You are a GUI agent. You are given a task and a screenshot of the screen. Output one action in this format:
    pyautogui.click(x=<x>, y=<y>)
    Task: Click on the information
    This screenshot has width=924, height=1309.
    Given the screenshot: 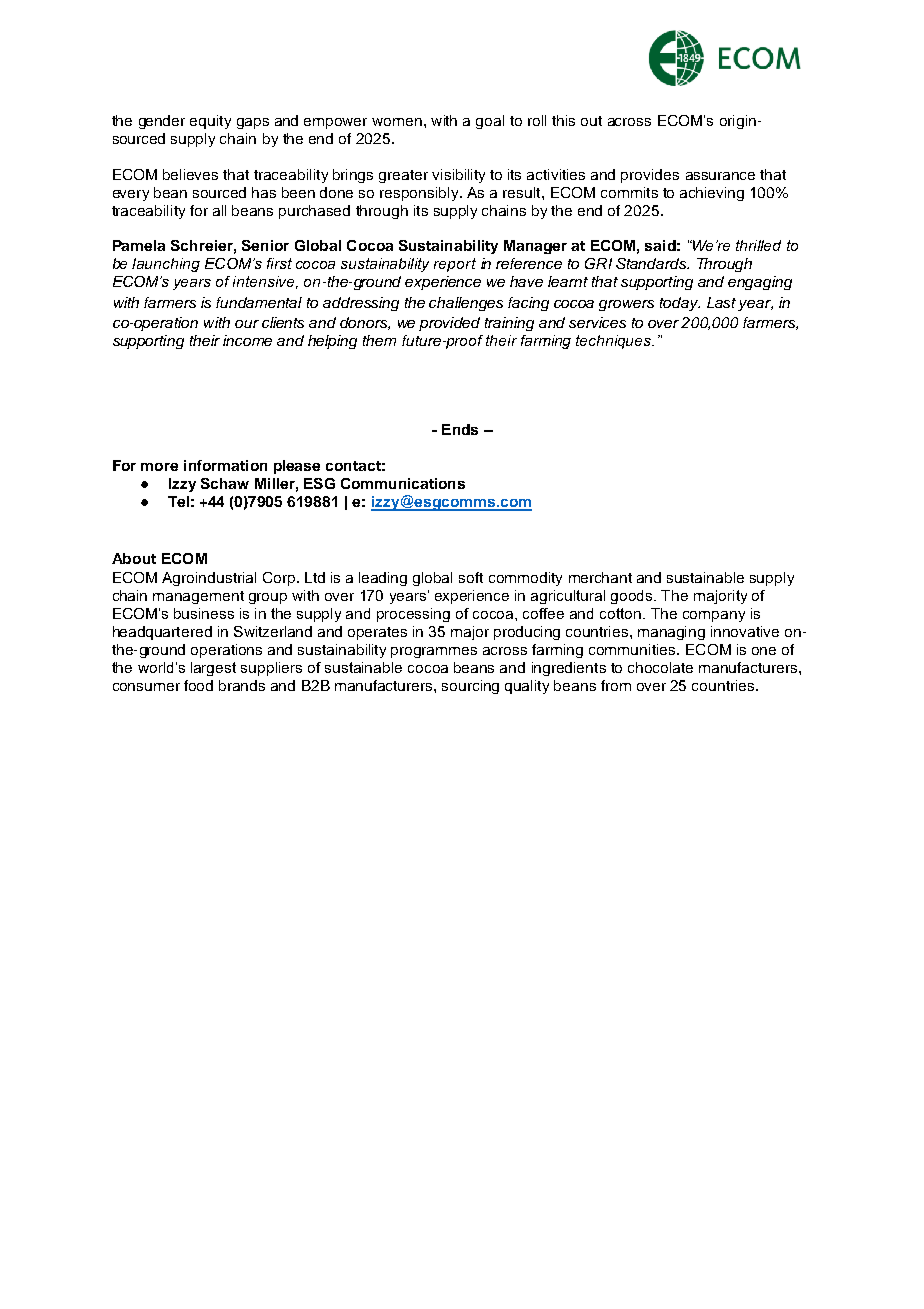 What is the action you would take?
    pyautogui.click(x=225, y=465)
